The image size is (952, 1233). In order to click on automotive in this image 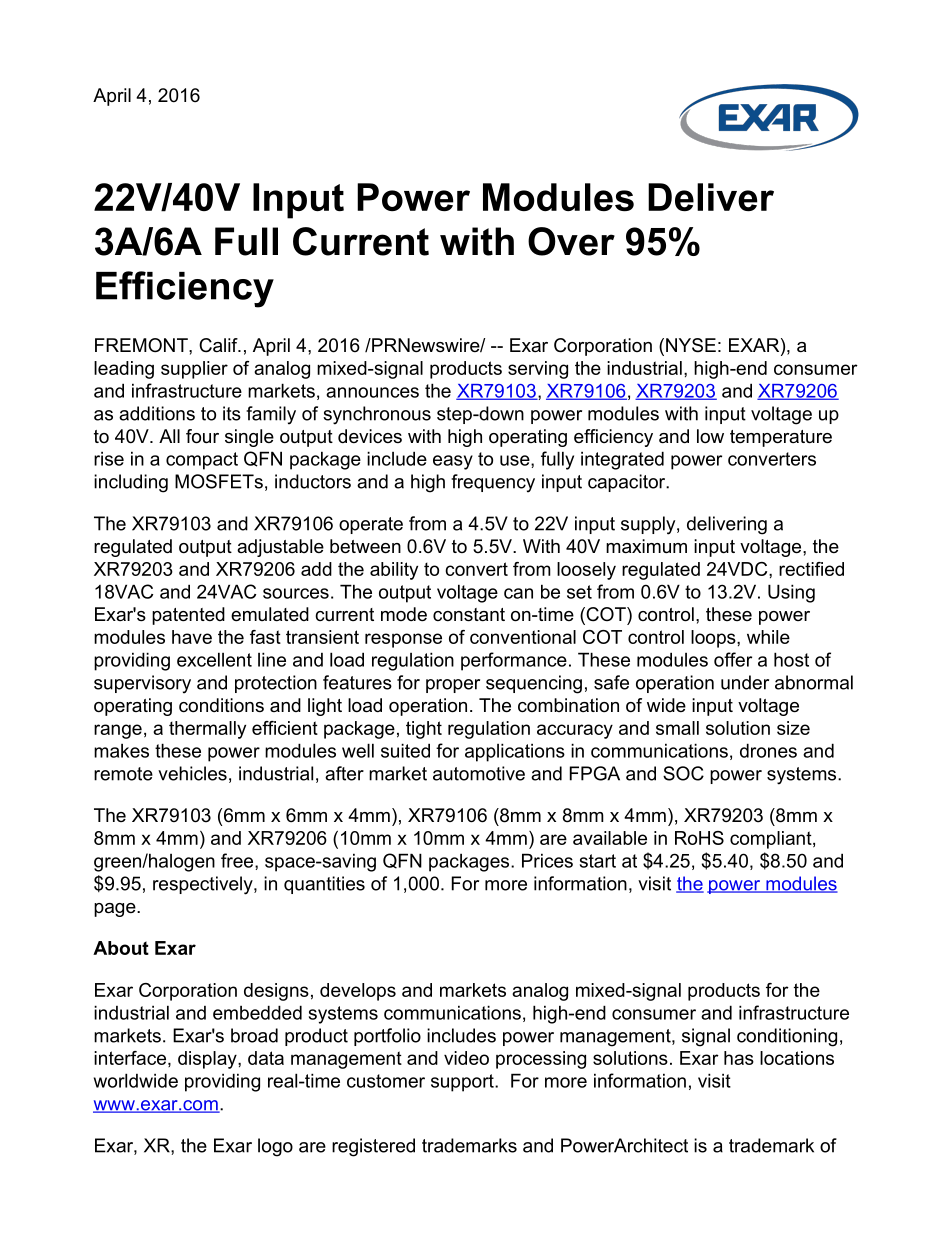, I will do `click(479, 773)`.
